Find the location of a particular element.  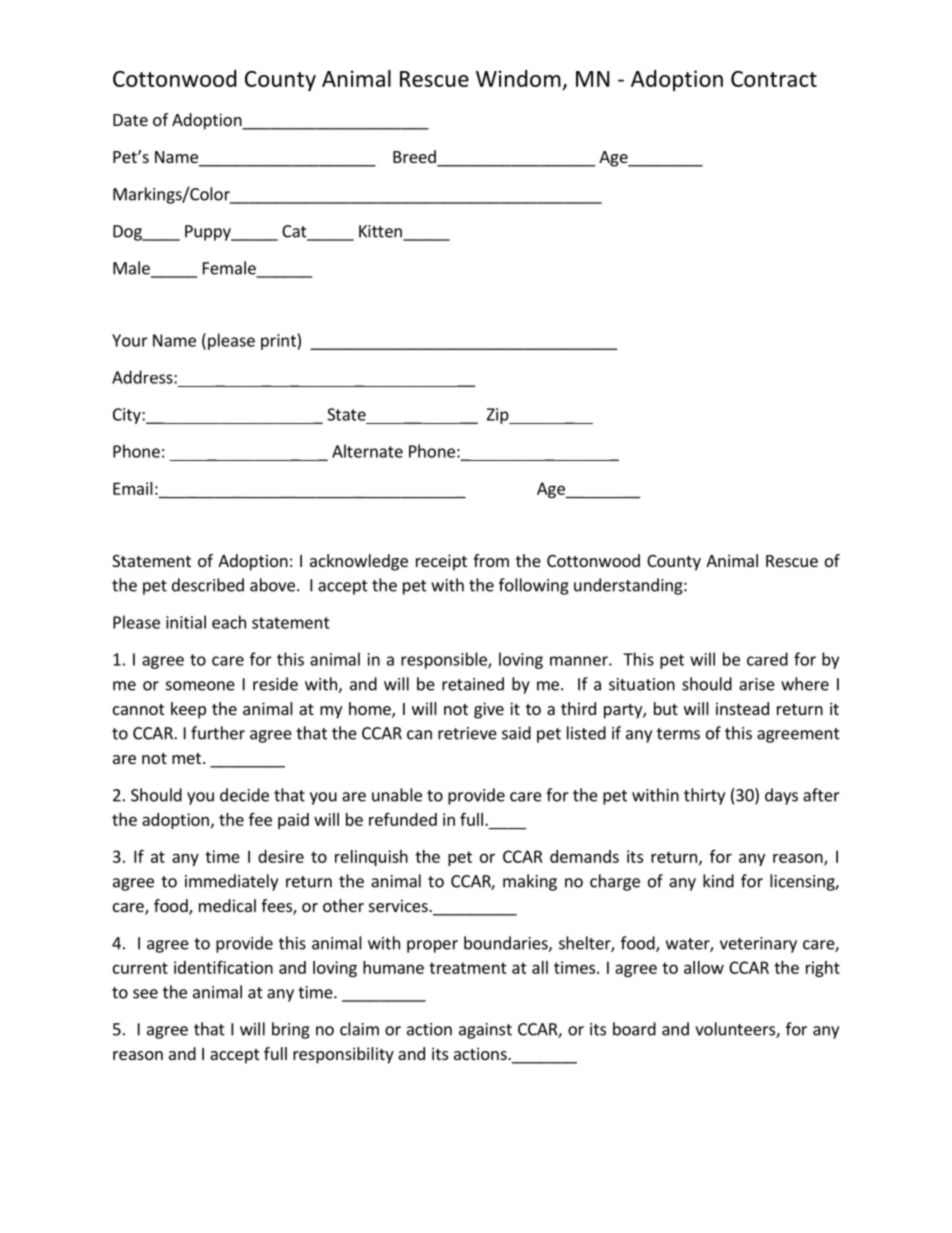

print is located at coordinates (279, 342).
